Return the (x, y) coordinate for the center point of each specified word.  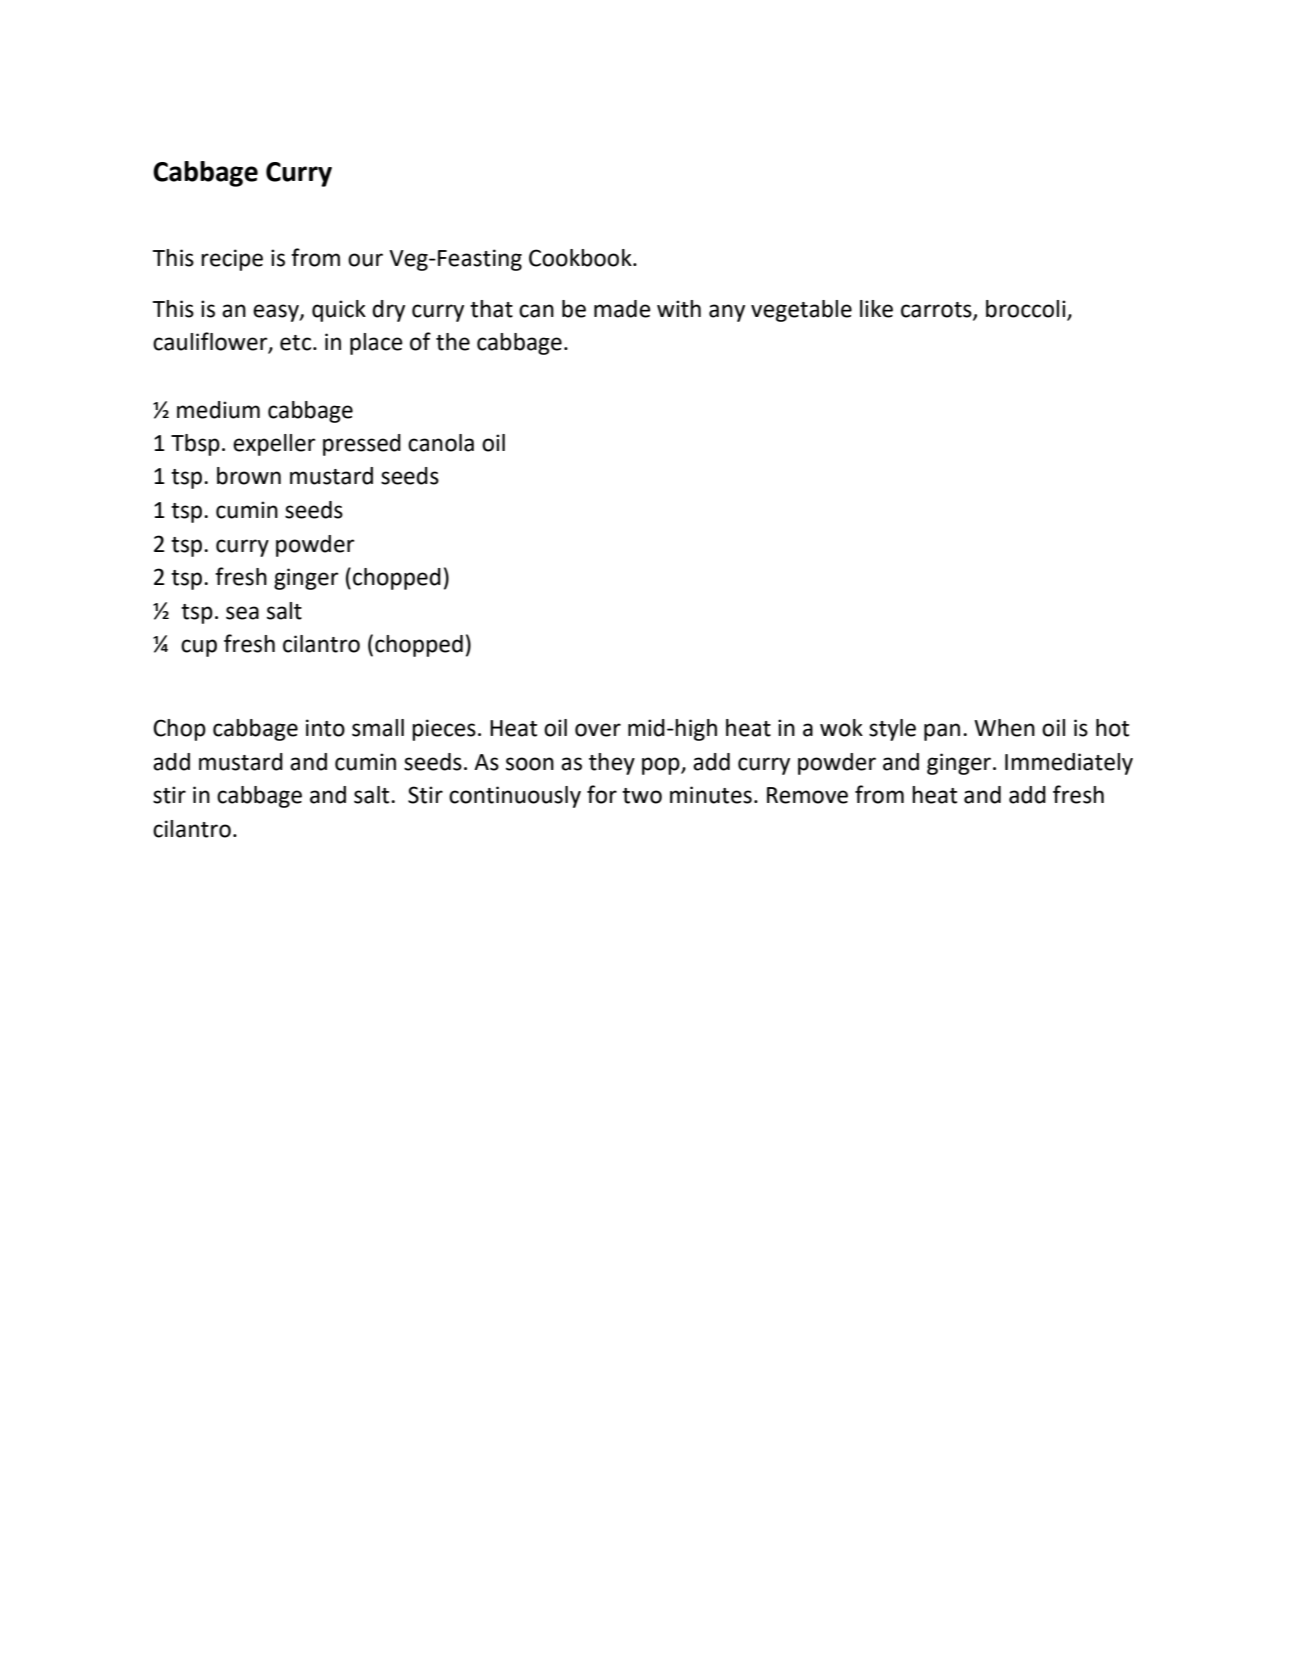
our (365, 260)
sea (242, 613)
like (876, 309)
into (325, 728)
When (1004, 728)
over (598, 730)
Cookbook (581, 258)
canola (441, 443)
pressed (362, 445)
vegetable (801, 311)
